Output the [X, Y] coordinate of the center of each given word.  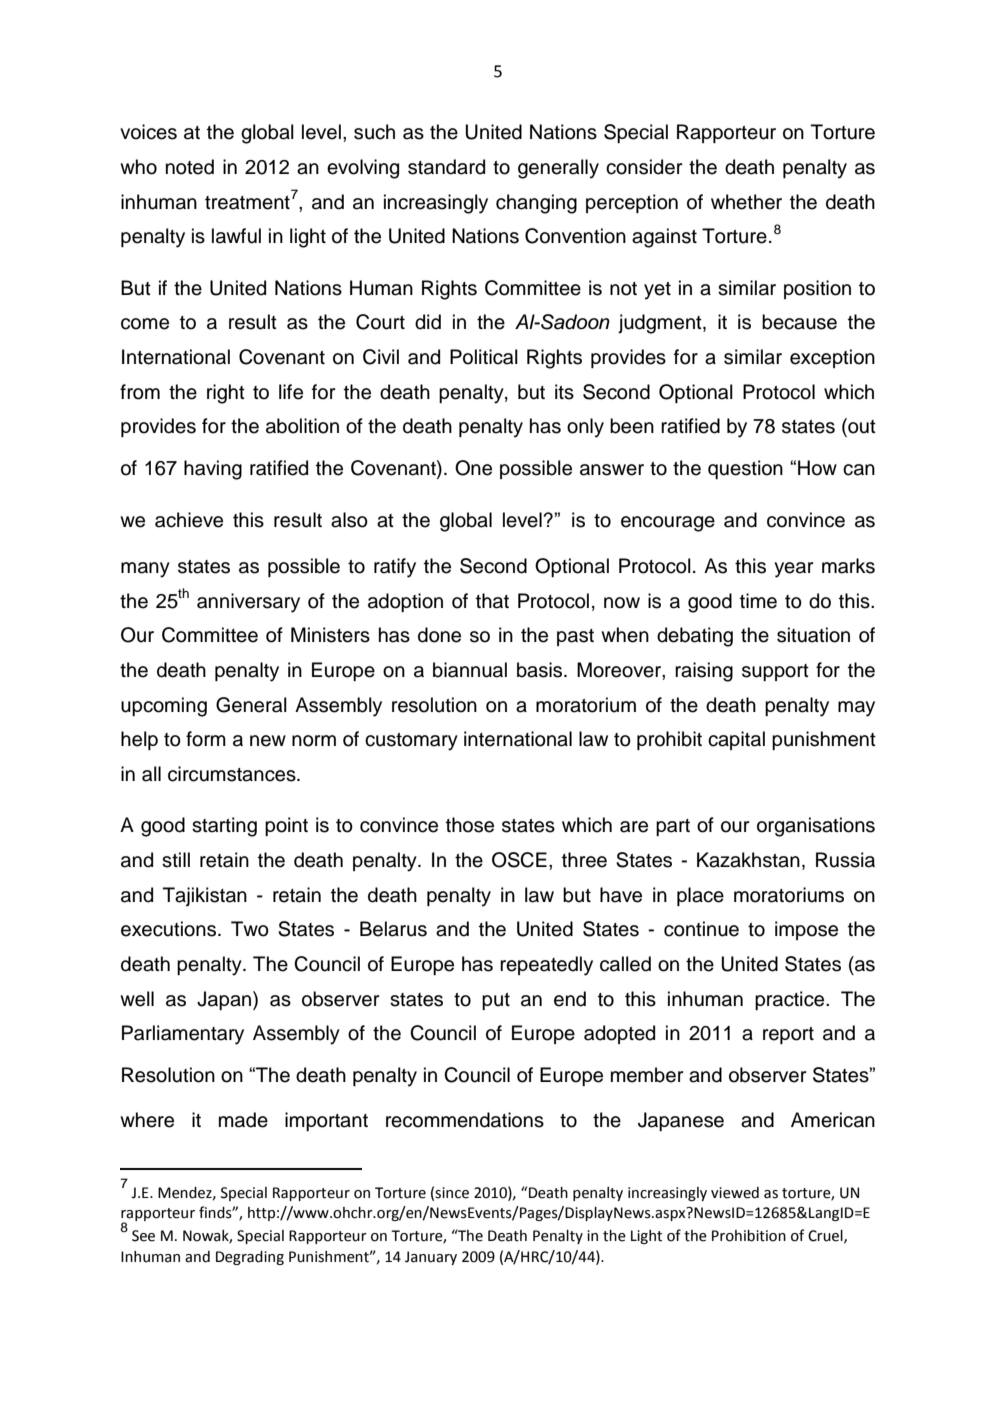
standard [446, 167]
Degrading [250, 1258]
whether [746, 202]
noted [190, 167]
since [452, 1193]
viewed [735, 1193]
